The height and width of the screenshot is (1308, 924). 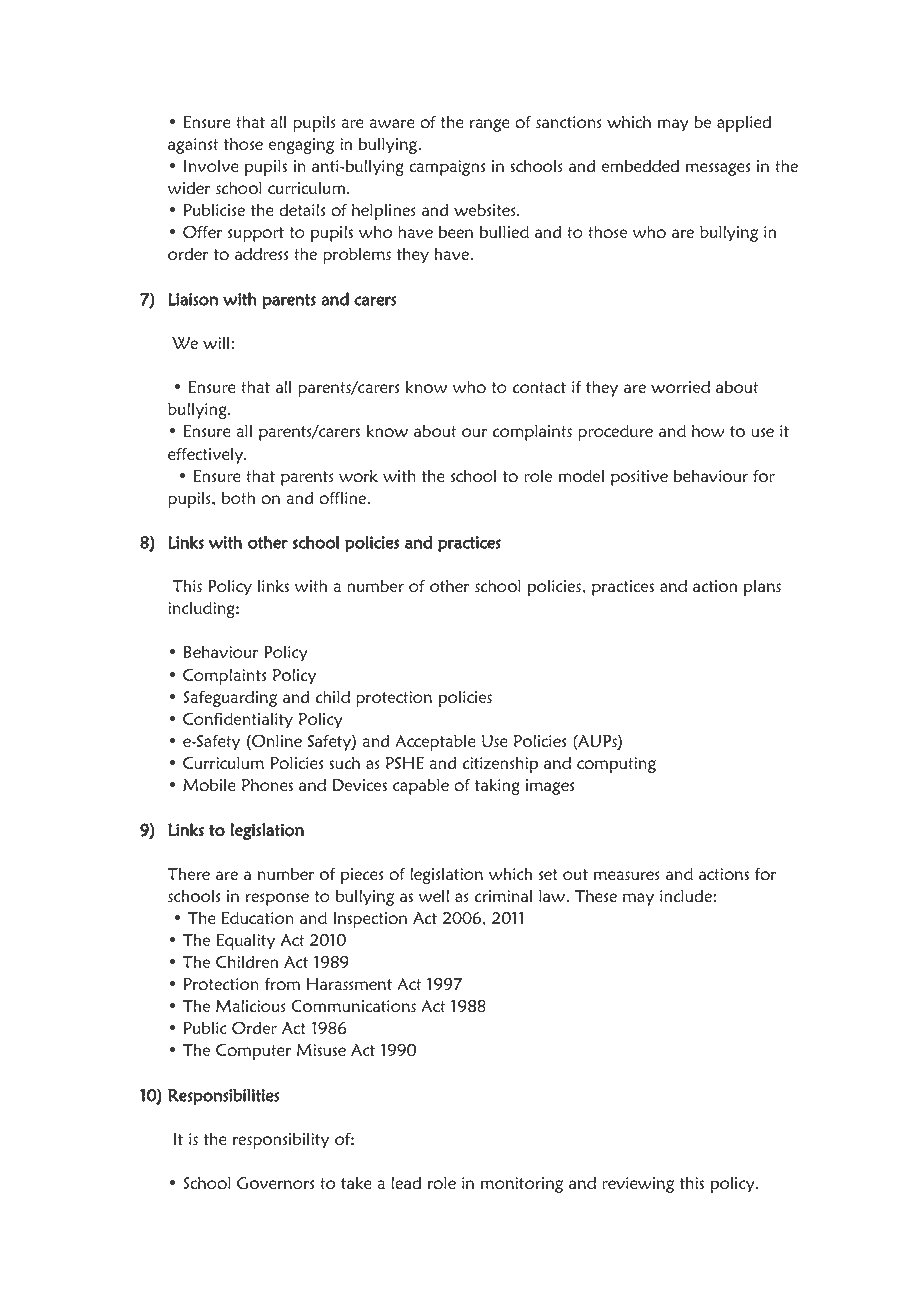 I want to click on Acceptable, so click(x=436, y=742).
